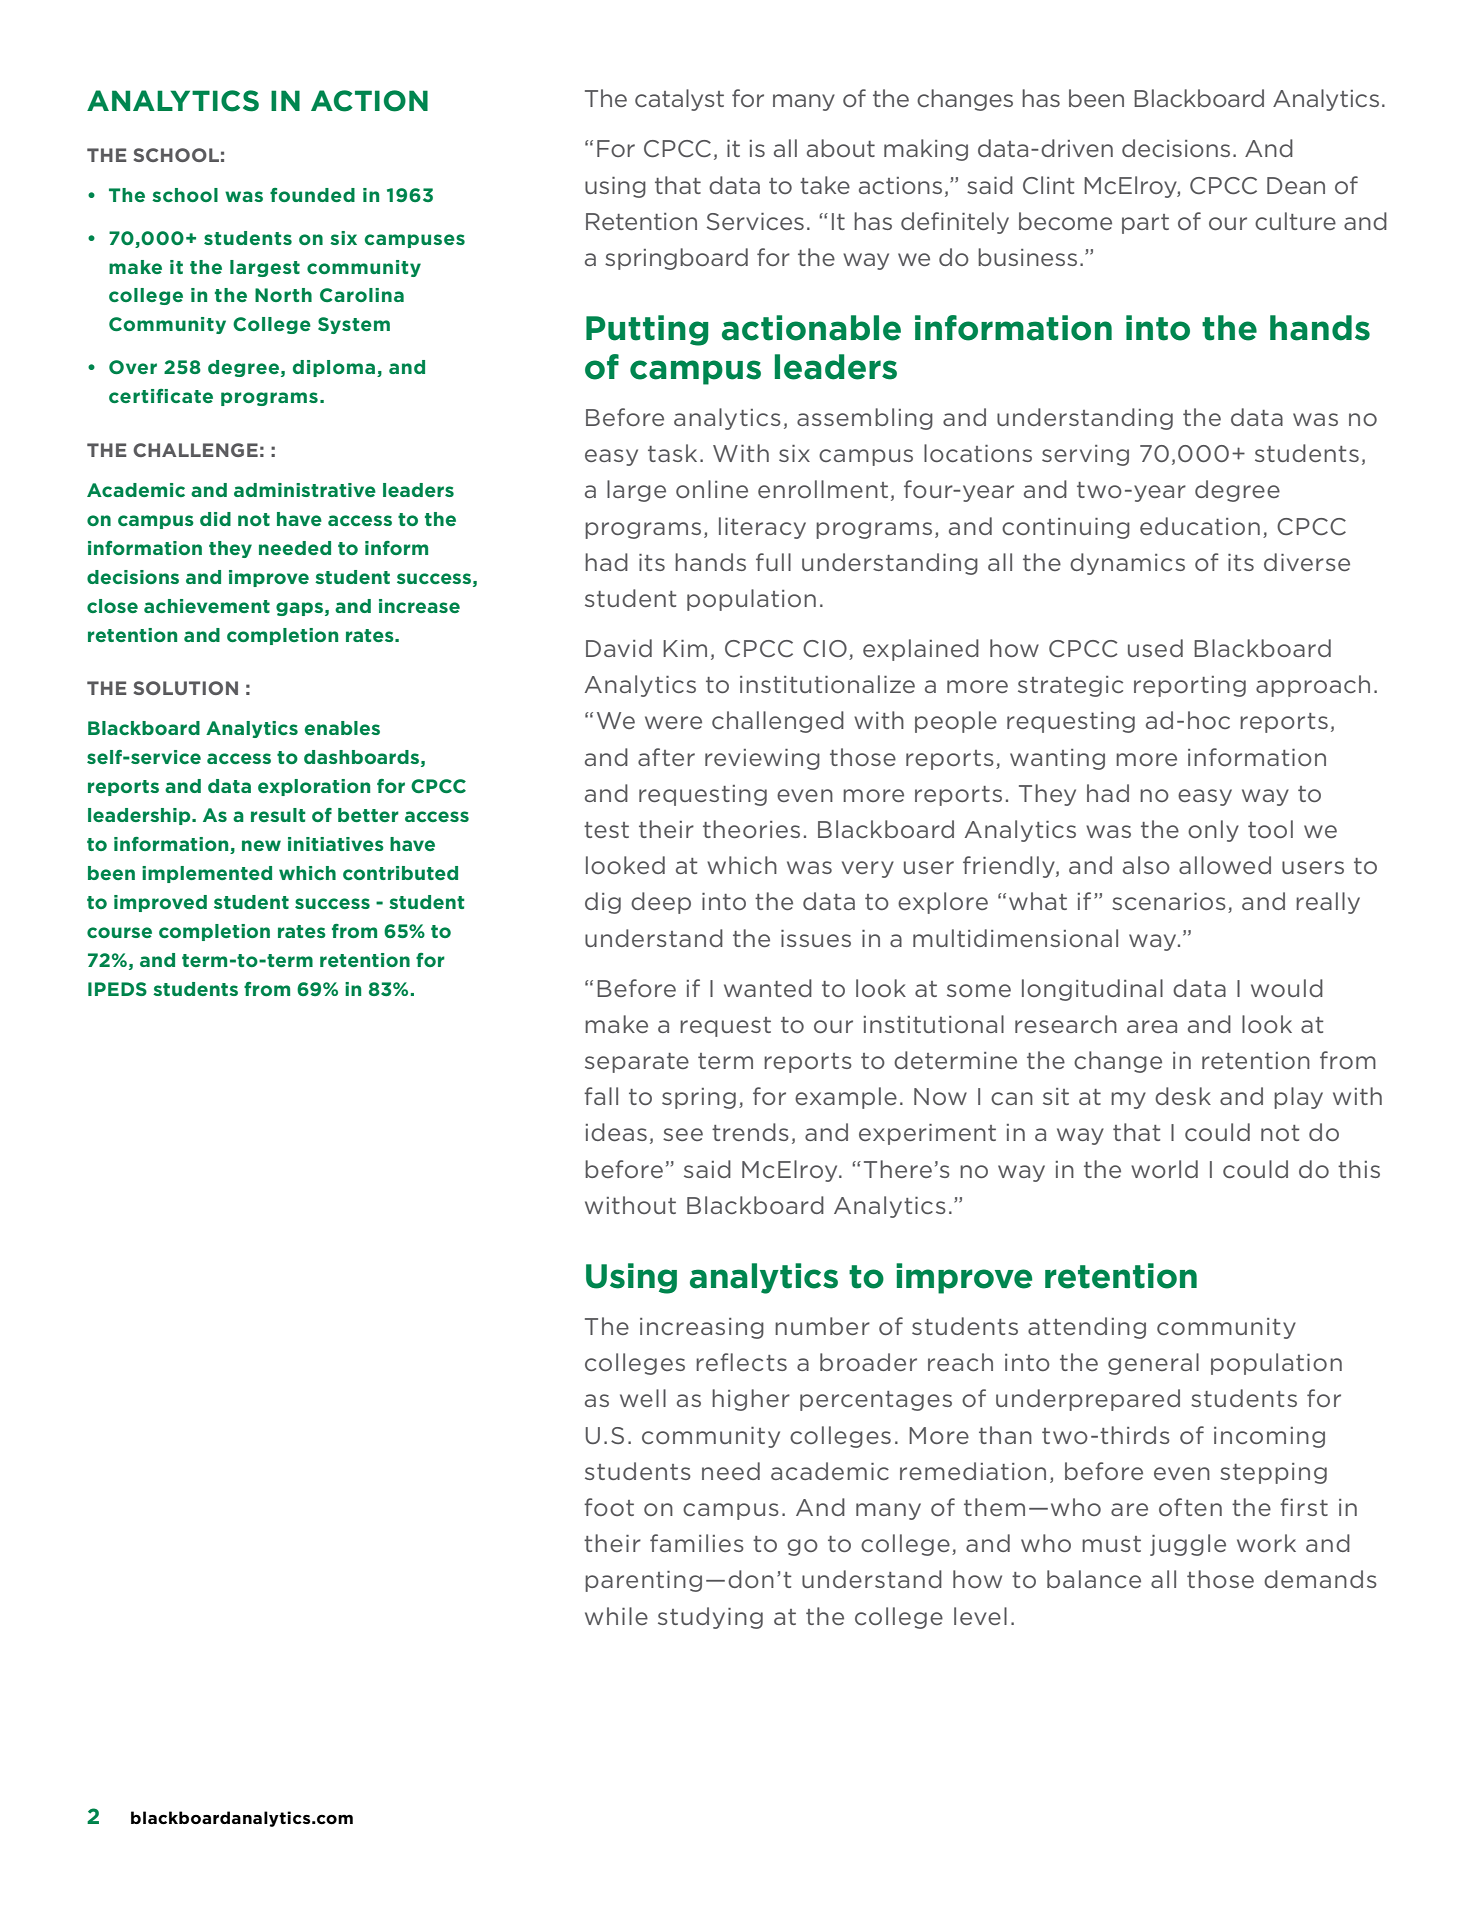 This screenshot has height=1911, width=1477. Describe the element at coordinates (712, 489) in the screenshot. I see `online` at that location.
